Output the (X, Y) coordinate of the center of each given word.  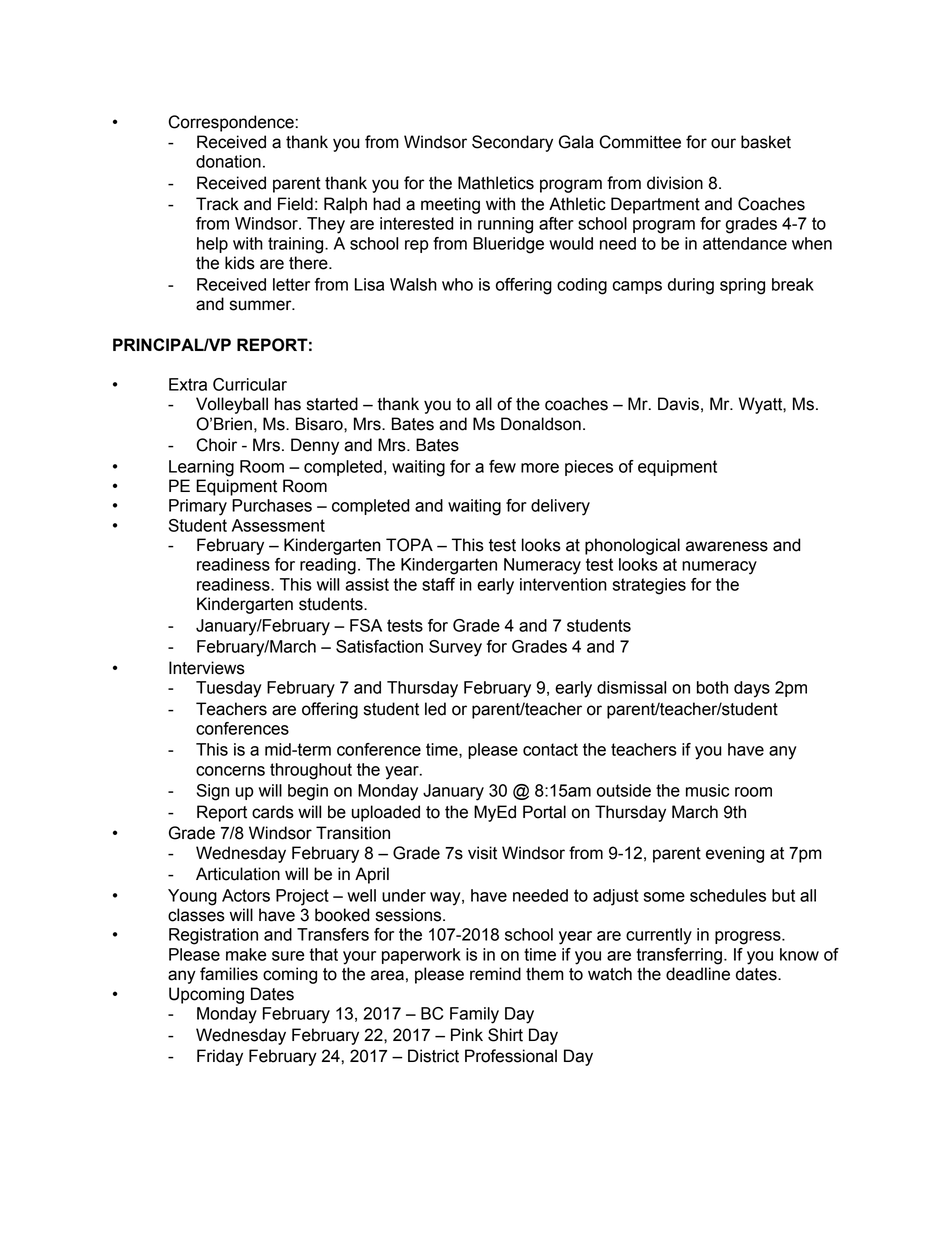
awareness (727, 546)
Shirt (505, 1035)
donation (228, 161)
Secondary (512, 143)
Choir (216, 445)
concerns (230, 771)
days (752, 689)
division (675, 183)
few (502, 466)
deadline (698, 974)
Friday (220, 1057)
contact (550, 749)
